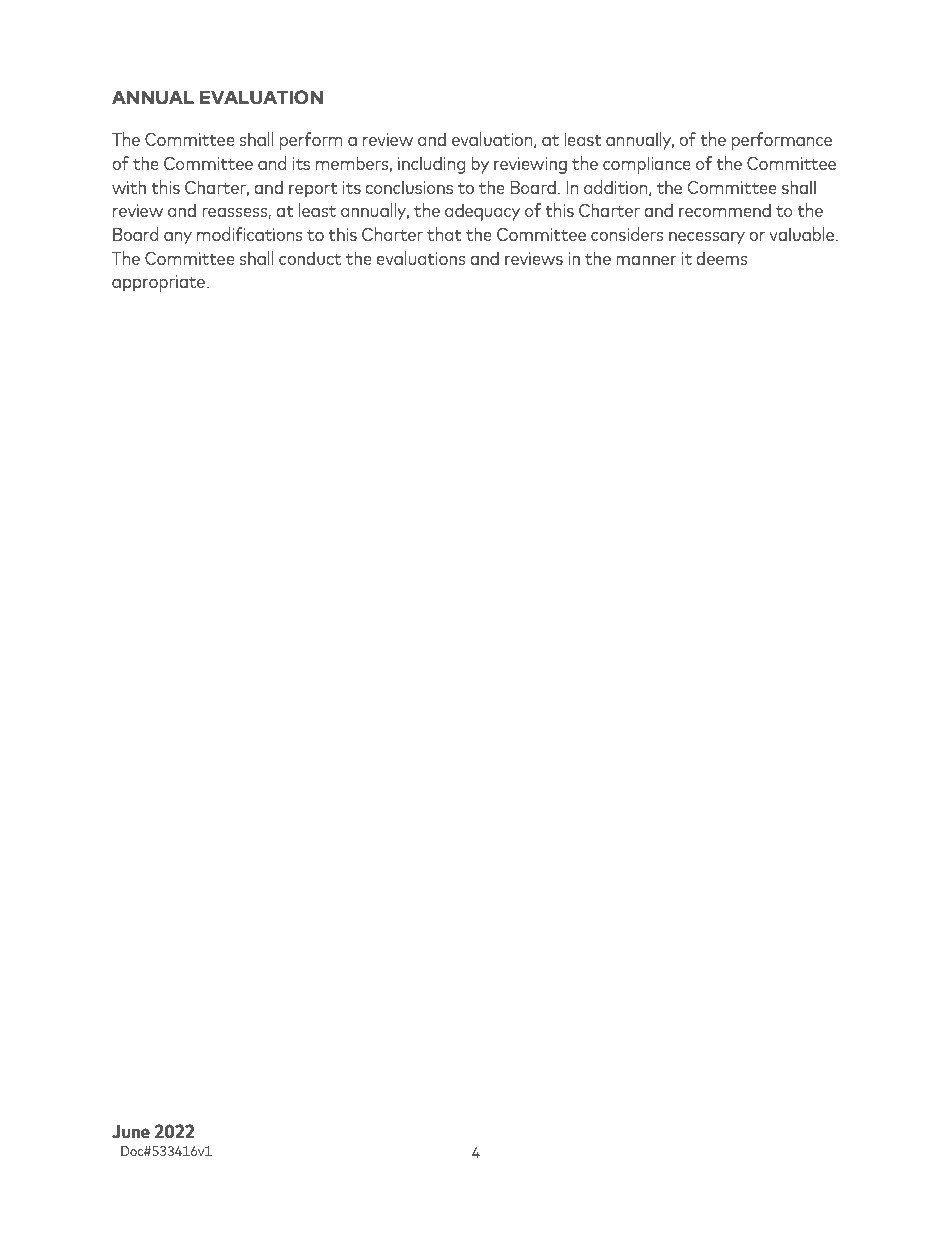 The image size is (952, 1233). What do you see at coordinates (444, 234) in the document?
I see `that` at bounding box center [444, 234].
